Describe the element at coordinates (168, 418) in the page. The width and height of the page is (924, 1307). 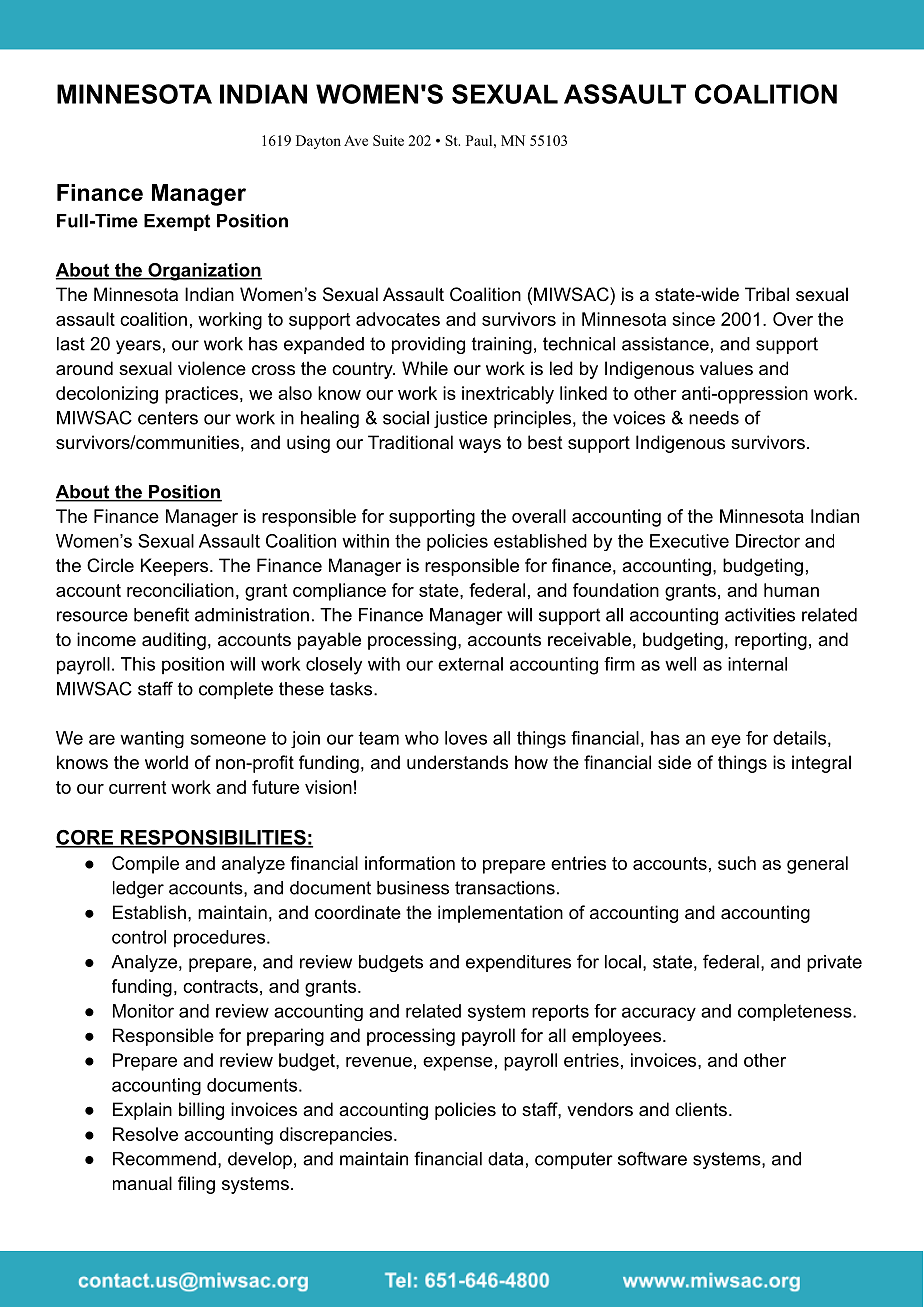
I see `centers` at that location.
